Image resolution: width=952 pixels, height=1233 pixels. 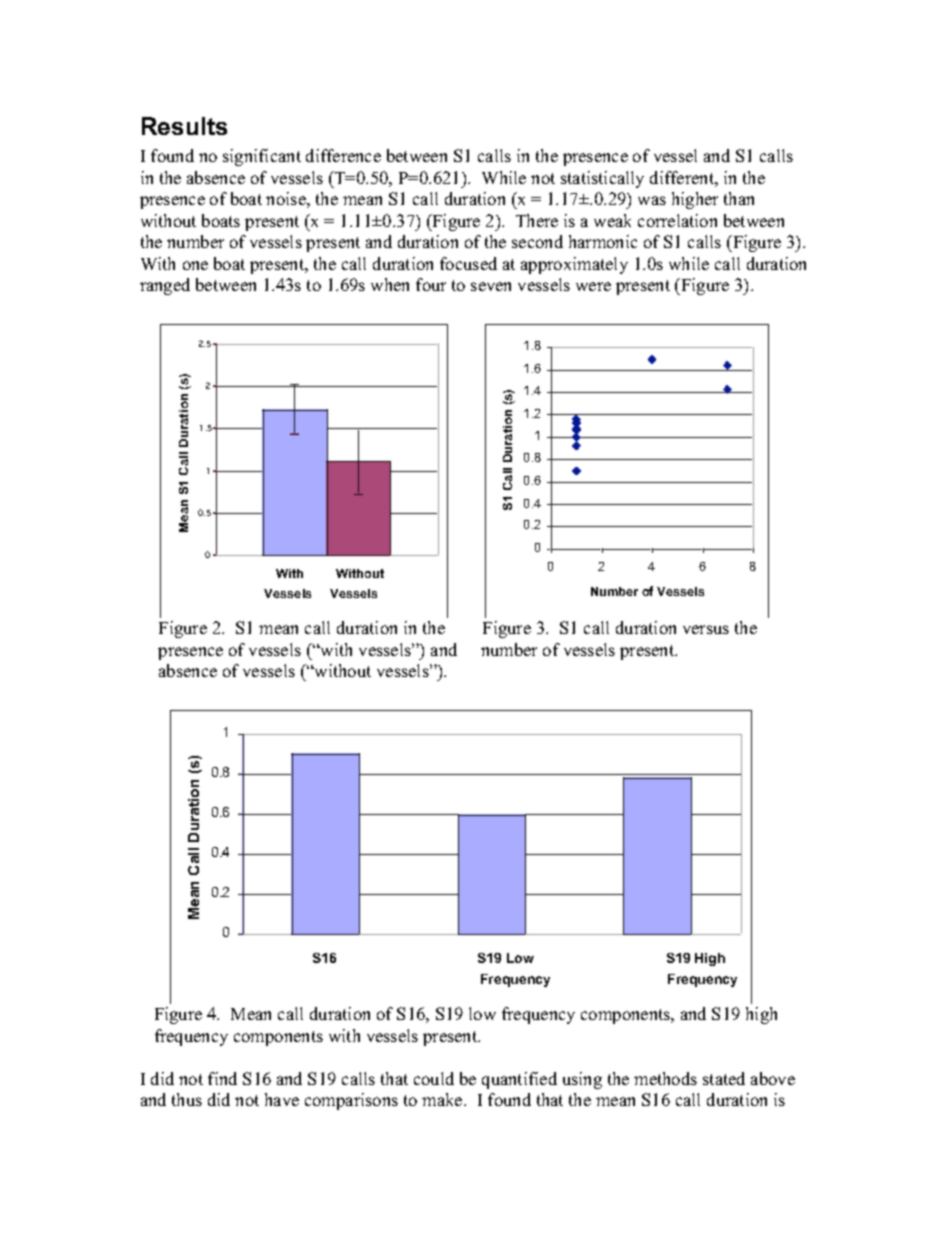 What do you see at coordinates (724, 1078) in the document?
I see `stated` at bounding box center [724, 1078].
